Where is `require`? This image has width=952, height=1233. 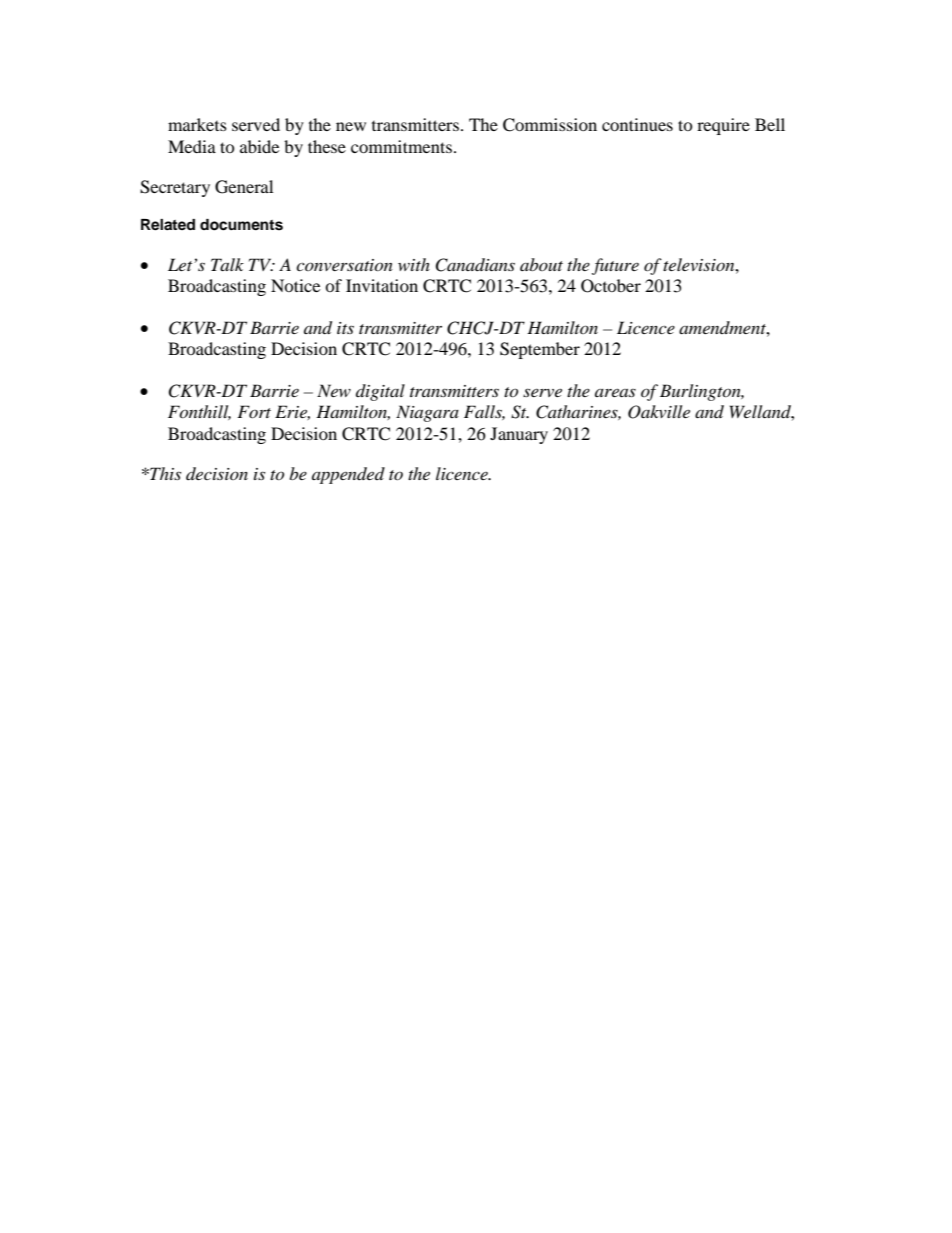 require is located at coordinates (723, 126).
